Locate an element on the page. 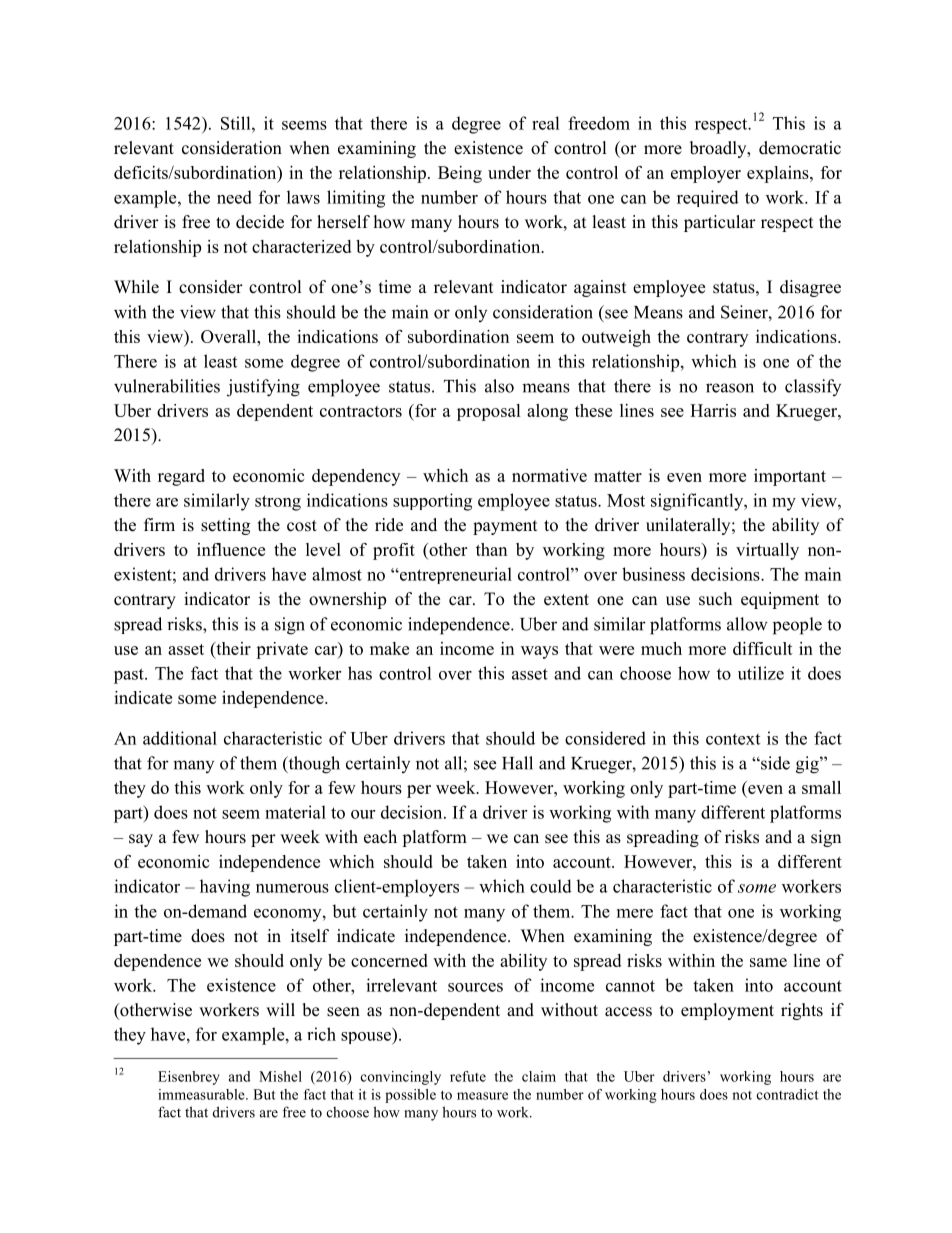  immeasurable is located at coordinates (202, 1094).
